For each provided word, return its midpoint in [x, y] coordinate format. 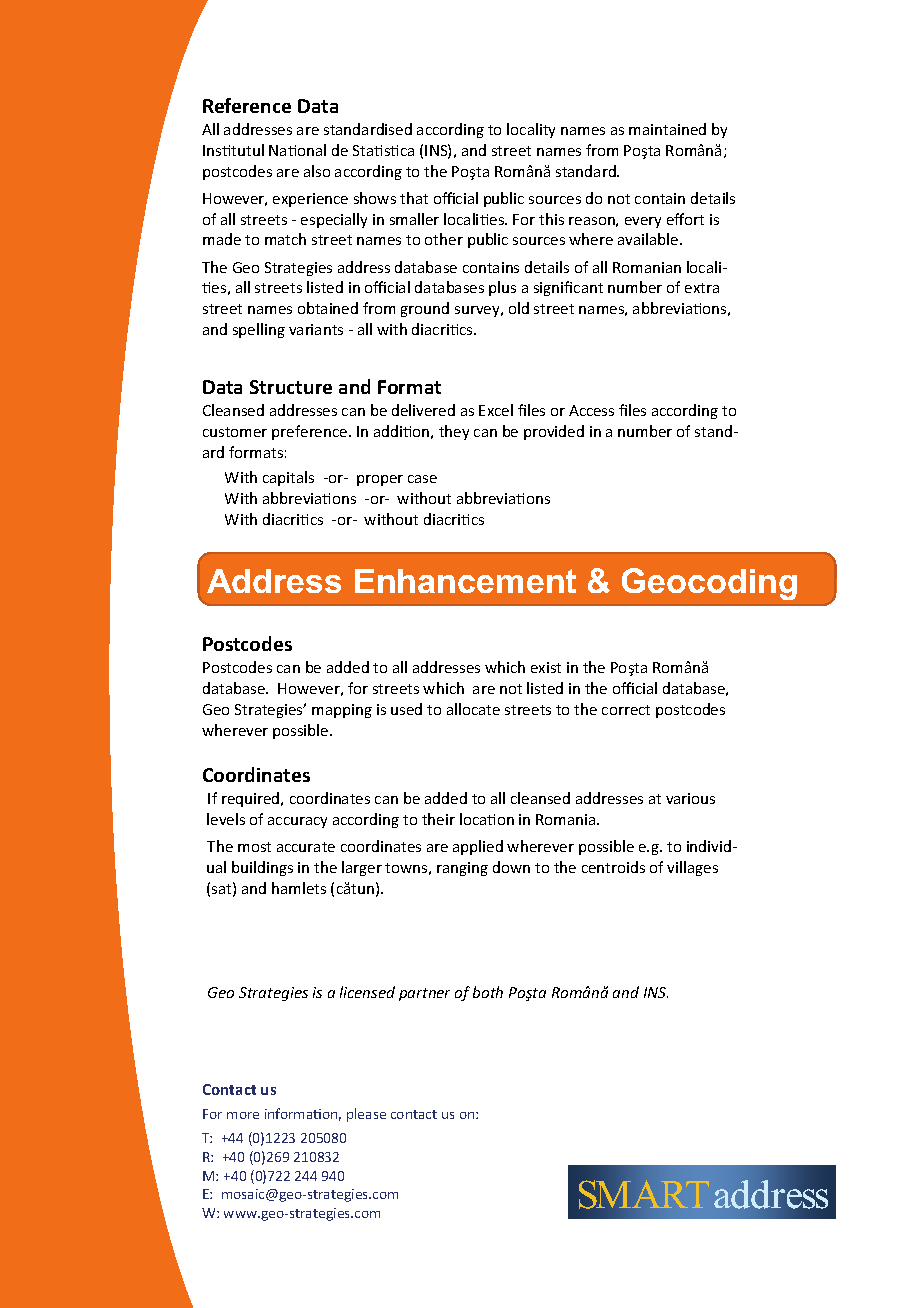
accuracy [297, 822]
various [690, 798]
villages [692, 868]
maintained [667, 129]
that [414, 198]
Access [591, 410]
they [454, 432]
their [438, 819]
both [488, 992]
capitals [288, 478]
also [317, 171]
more [243, 1115]
